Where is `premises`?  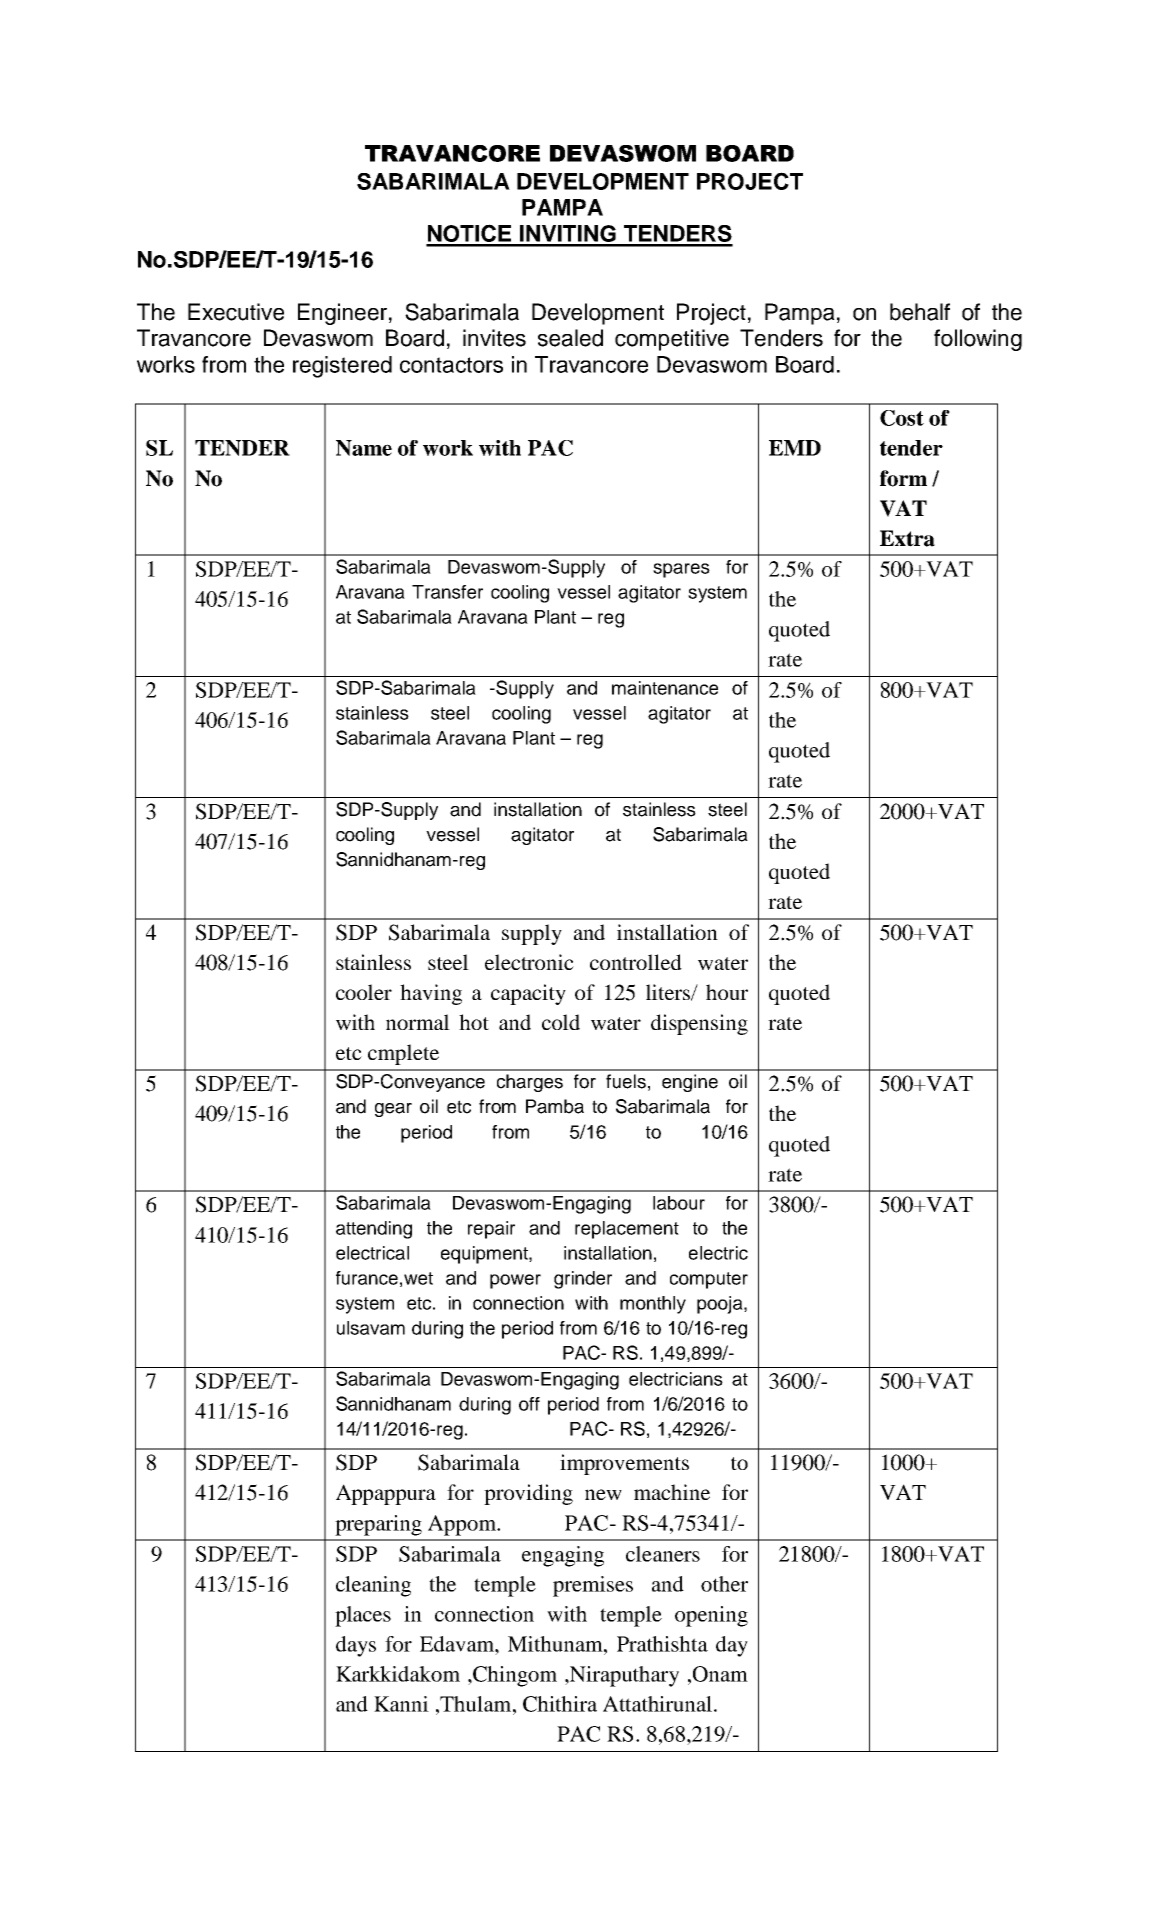
premises is located at coordinates (593, 1586).
